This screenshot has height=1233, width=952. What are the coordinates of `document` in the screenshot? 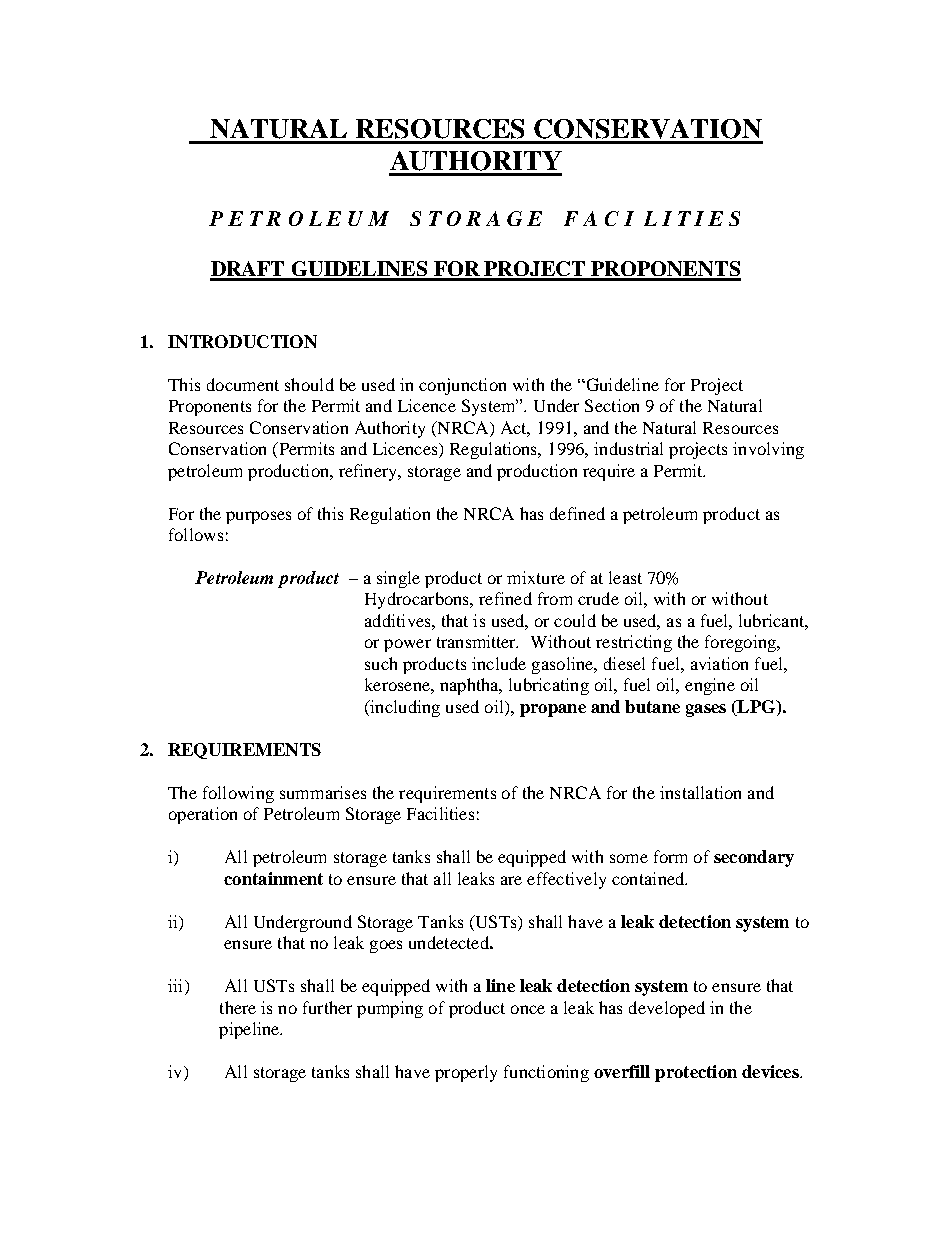 It's located at (243, 384).
